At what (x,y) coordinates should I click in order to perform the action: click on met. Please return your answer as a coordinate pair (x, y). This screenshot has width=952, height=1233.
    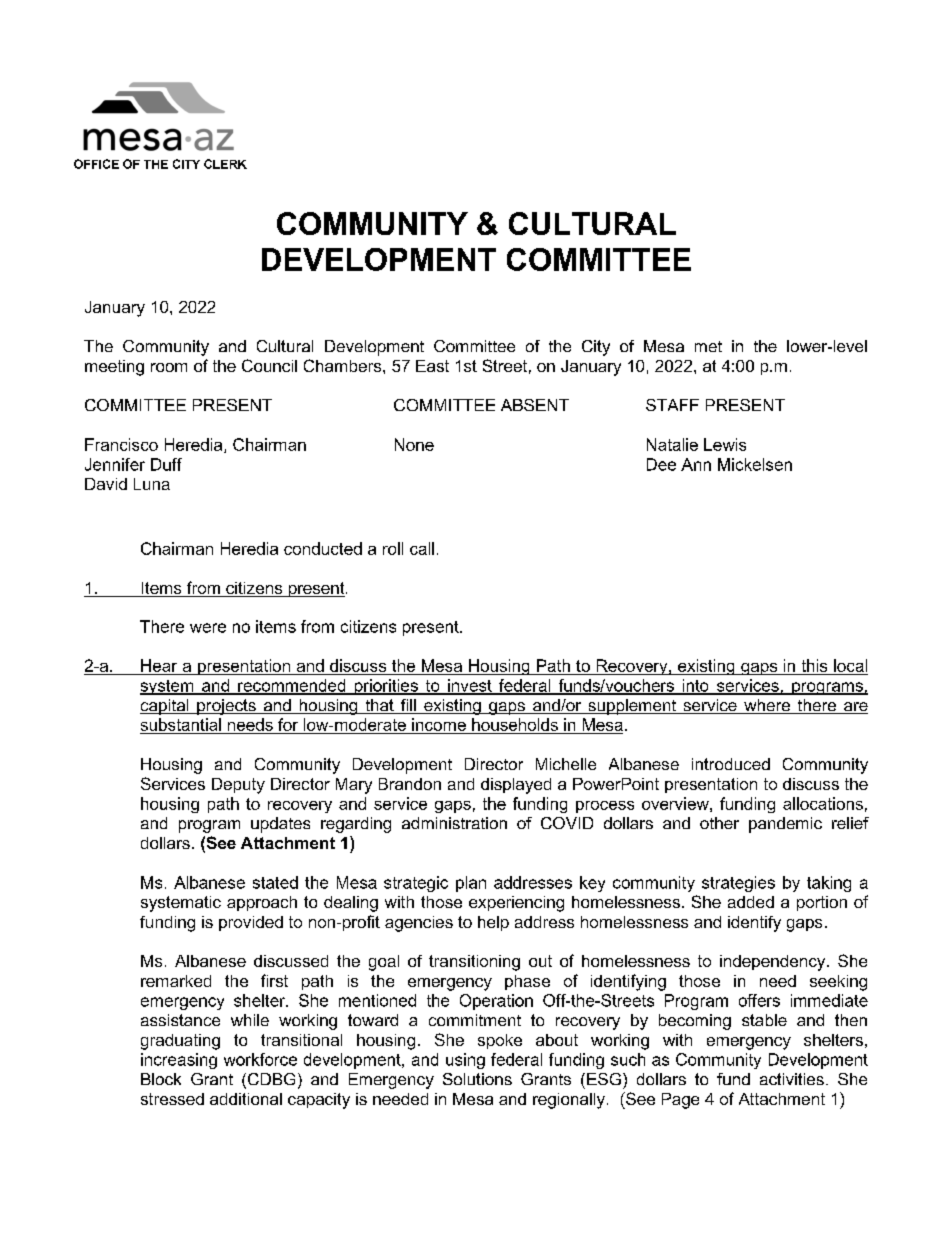
    Looking at the image, I should click on (708, 346).
